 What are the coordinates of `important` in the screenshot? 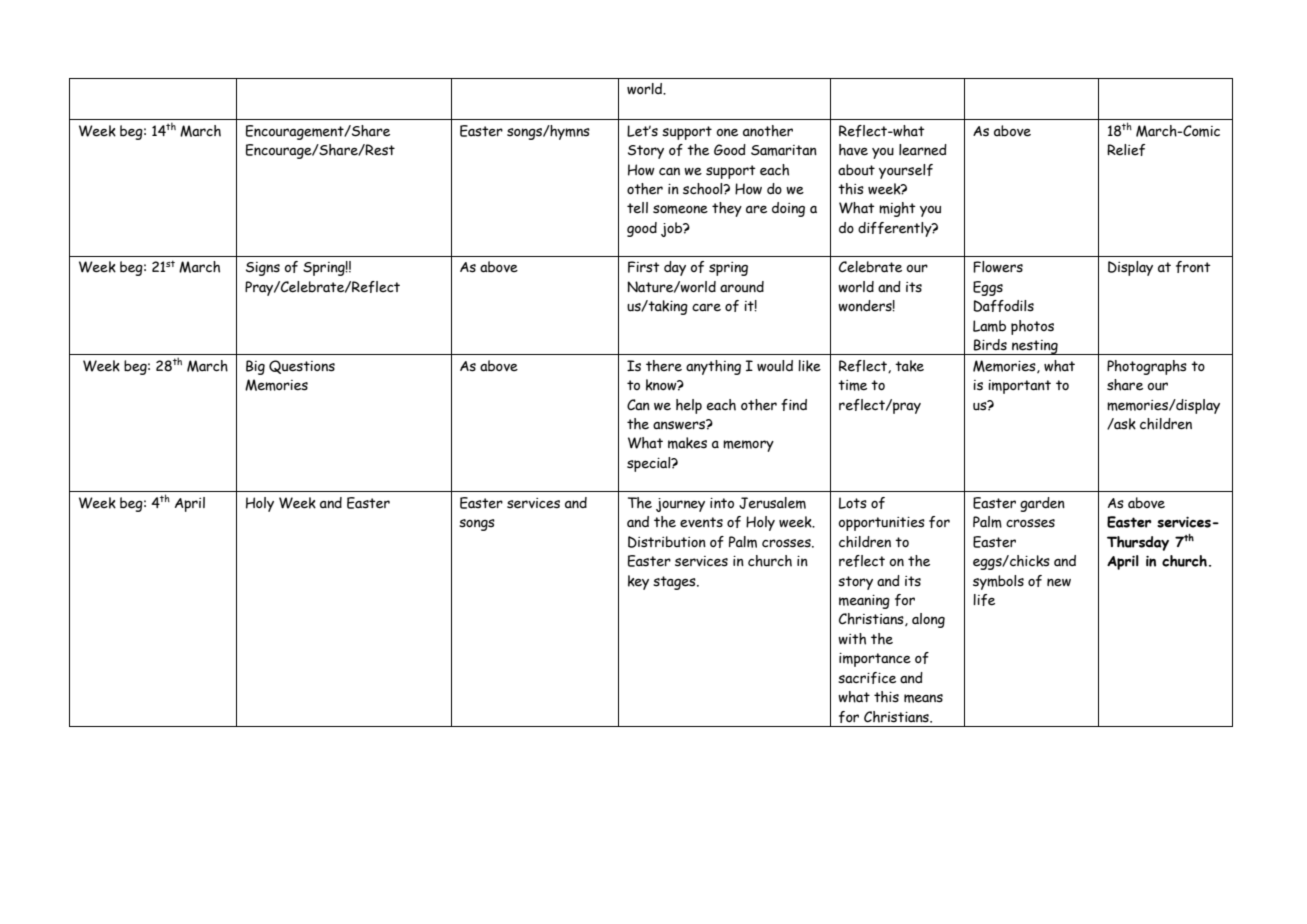 It's located at (1019, 387).
